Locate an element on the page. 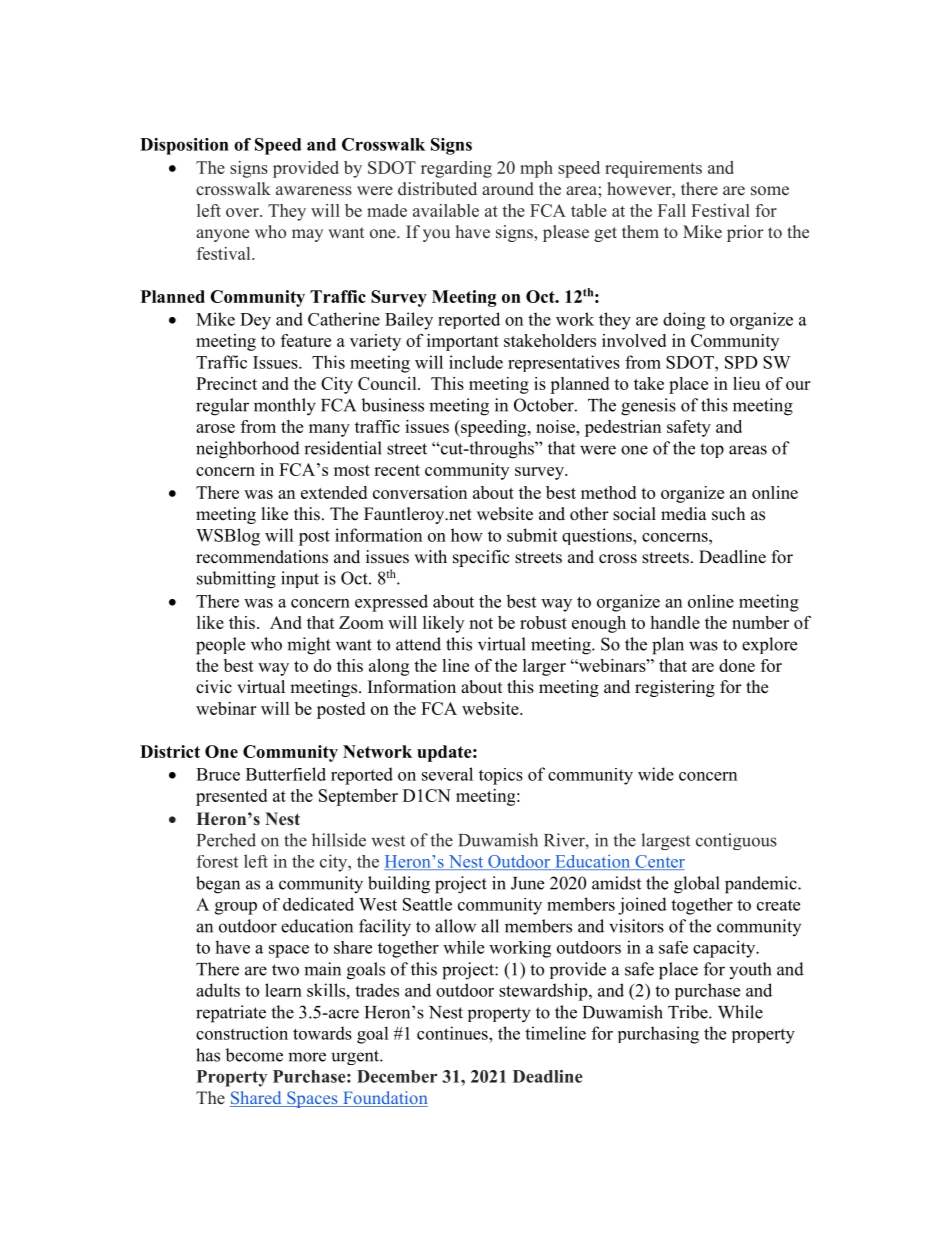 This page has height=1233, width=952. topics is located at coordinates (501, 776).
